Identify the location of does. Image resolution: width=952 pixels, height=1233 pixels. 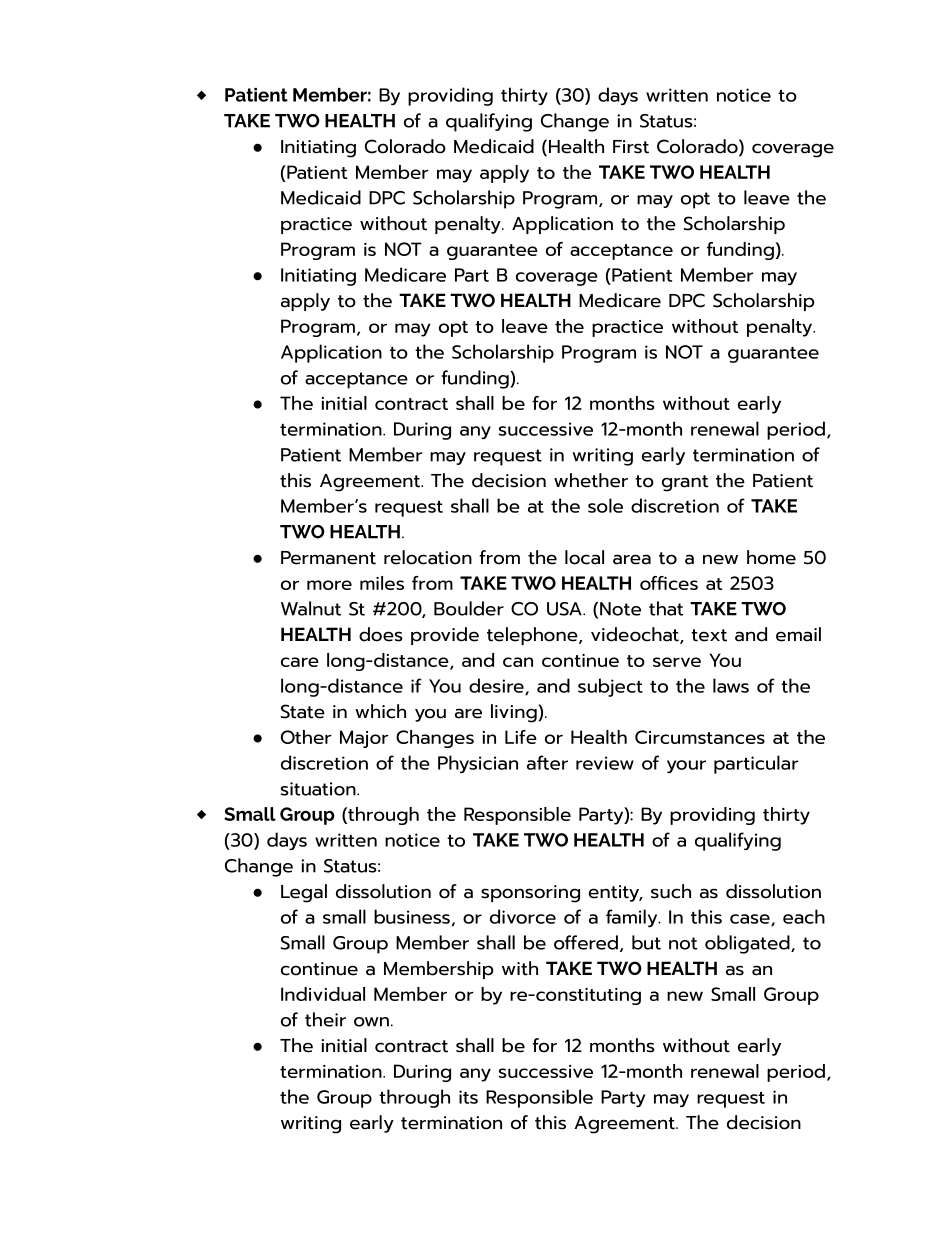
(381, 634).
